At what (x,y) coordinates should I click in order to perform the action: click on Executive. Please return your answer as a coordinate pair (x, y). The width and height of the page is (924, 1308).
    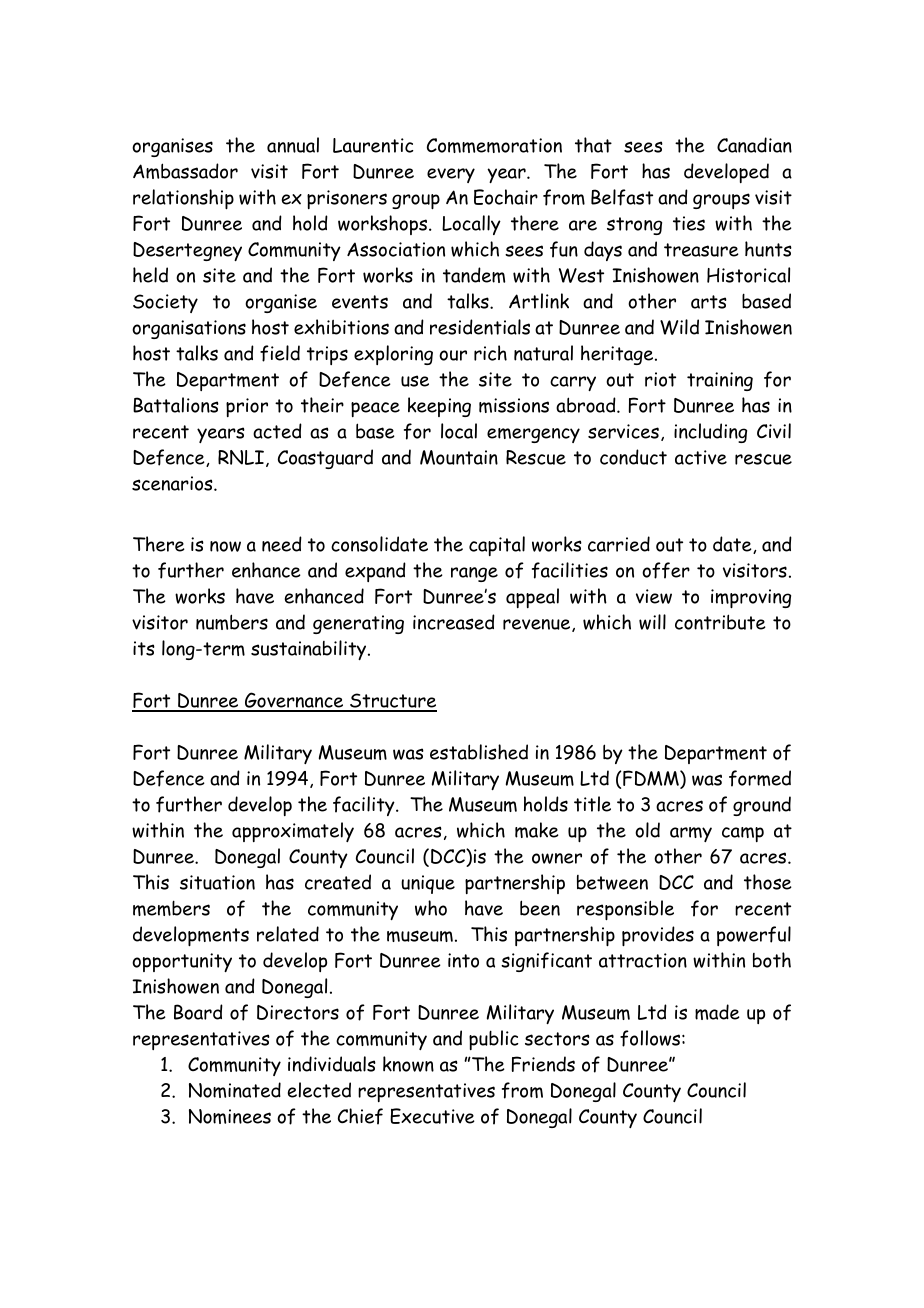
    Looking at the image, I should click on (432, 1116).
